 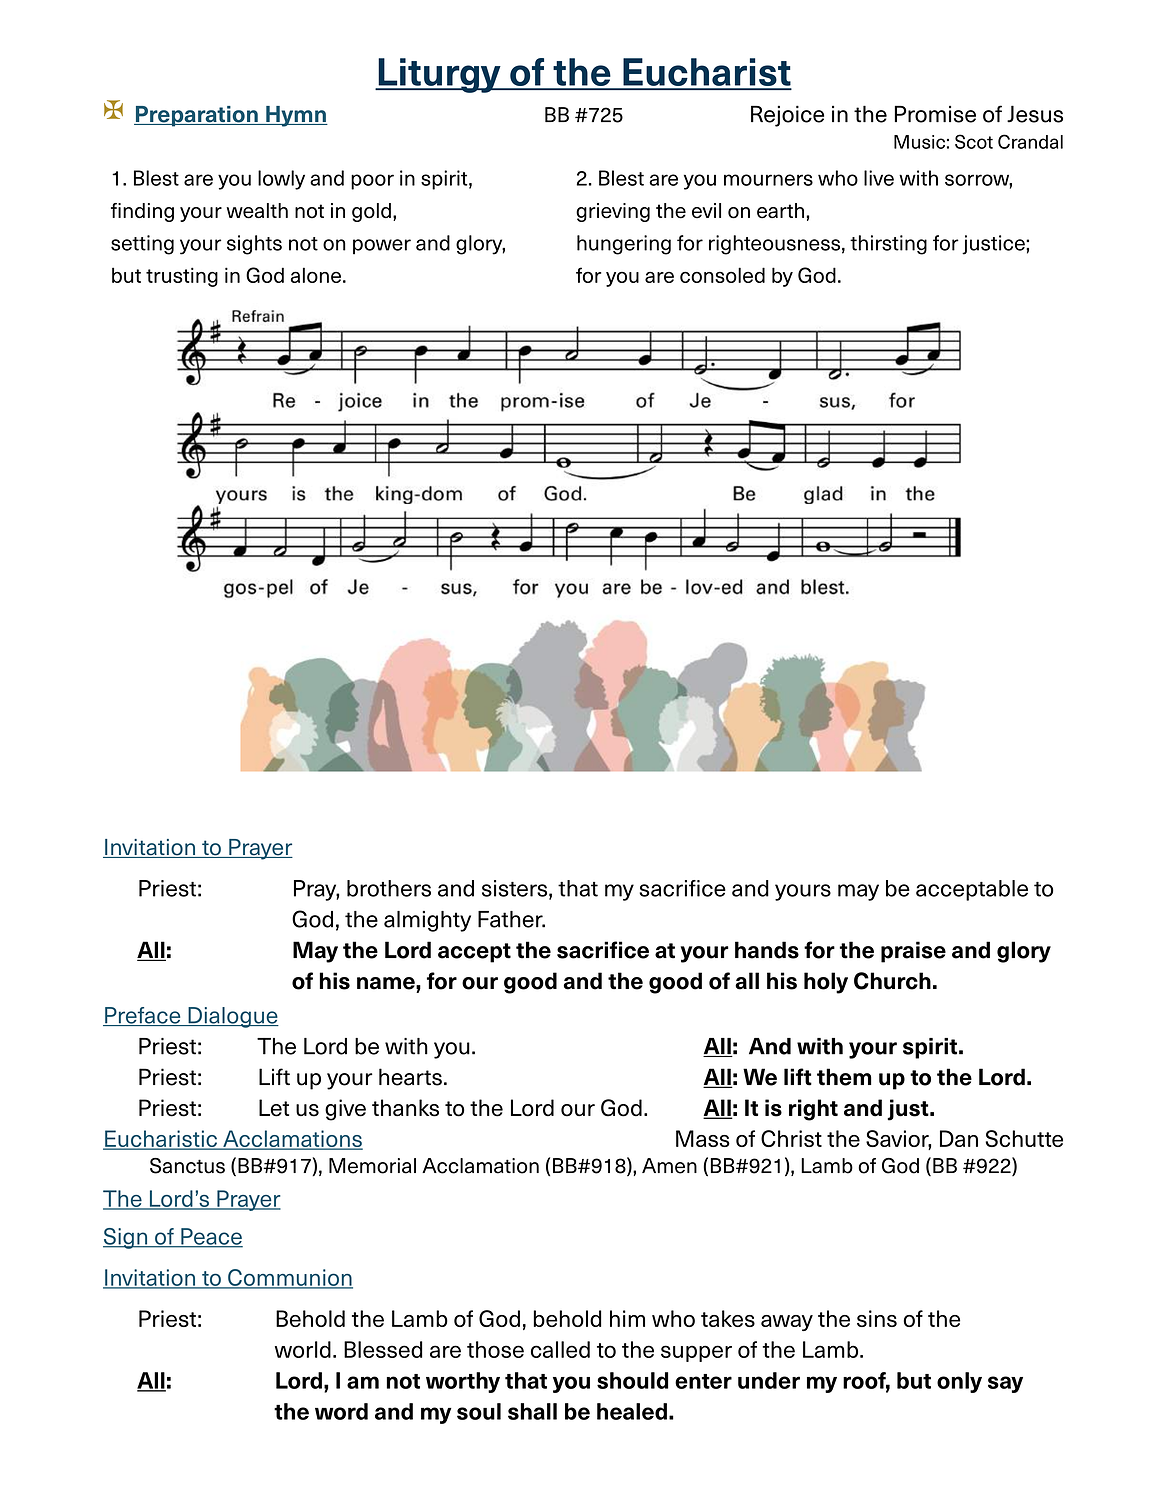 What do you see at coordinates (913, 952) in the image?
I see `praise` at bounding box center [913, 952].
